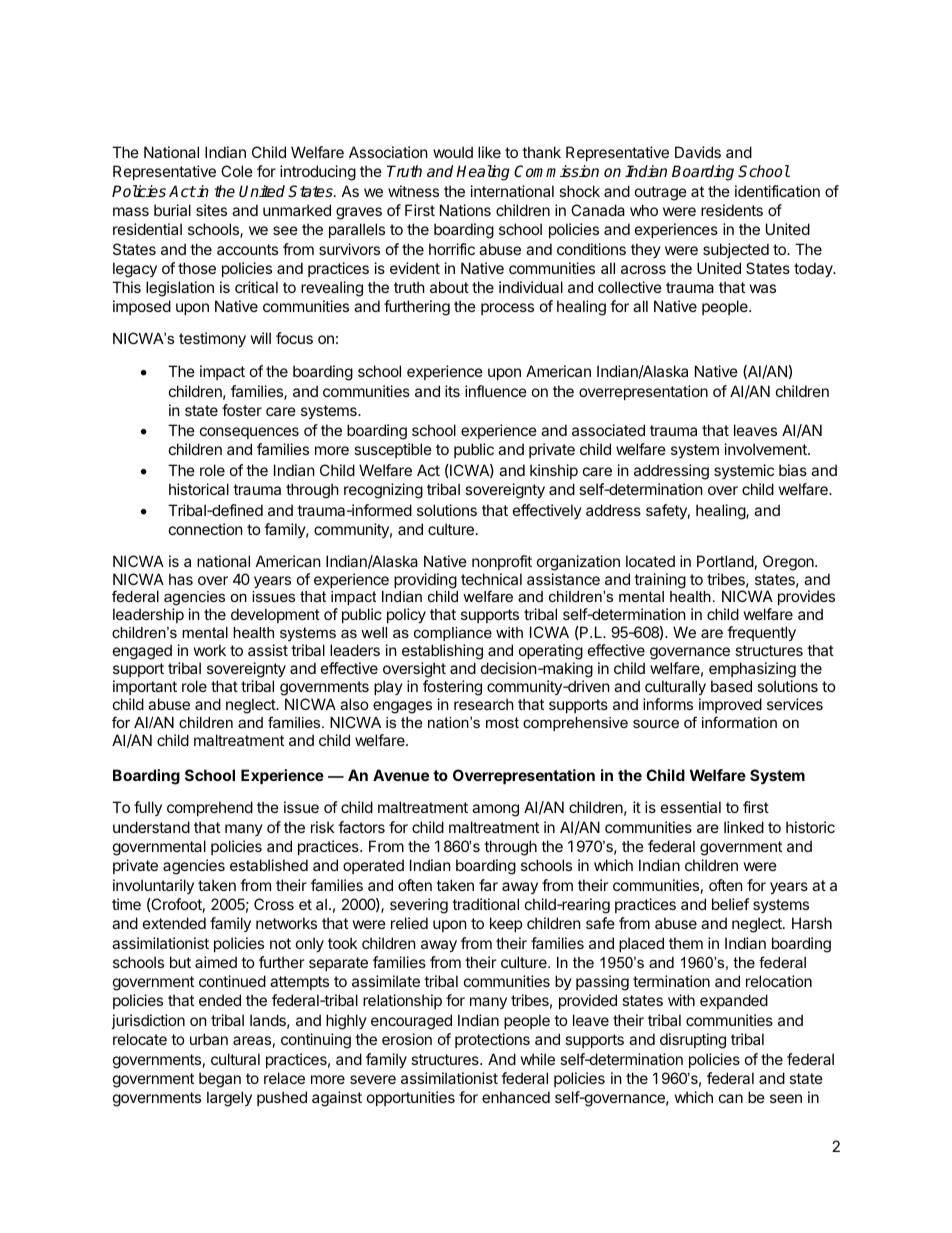 The image size is (952, 1233). Describe the element at coordinates (453, 152) in the image. I see `would` at that location.
